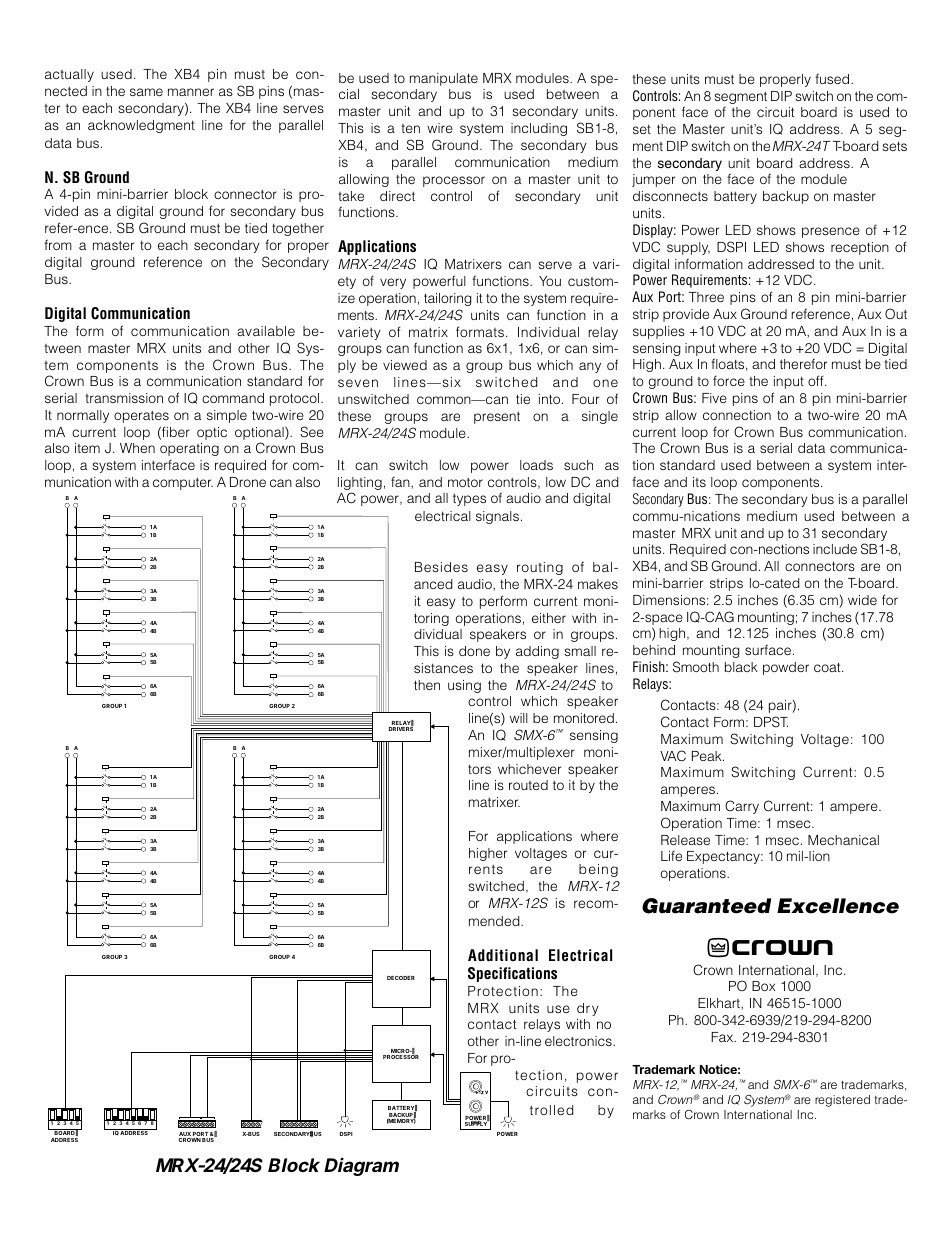 This screenshot has width=952, height=1233. I want to click on manipulate, so click(444, 79).
